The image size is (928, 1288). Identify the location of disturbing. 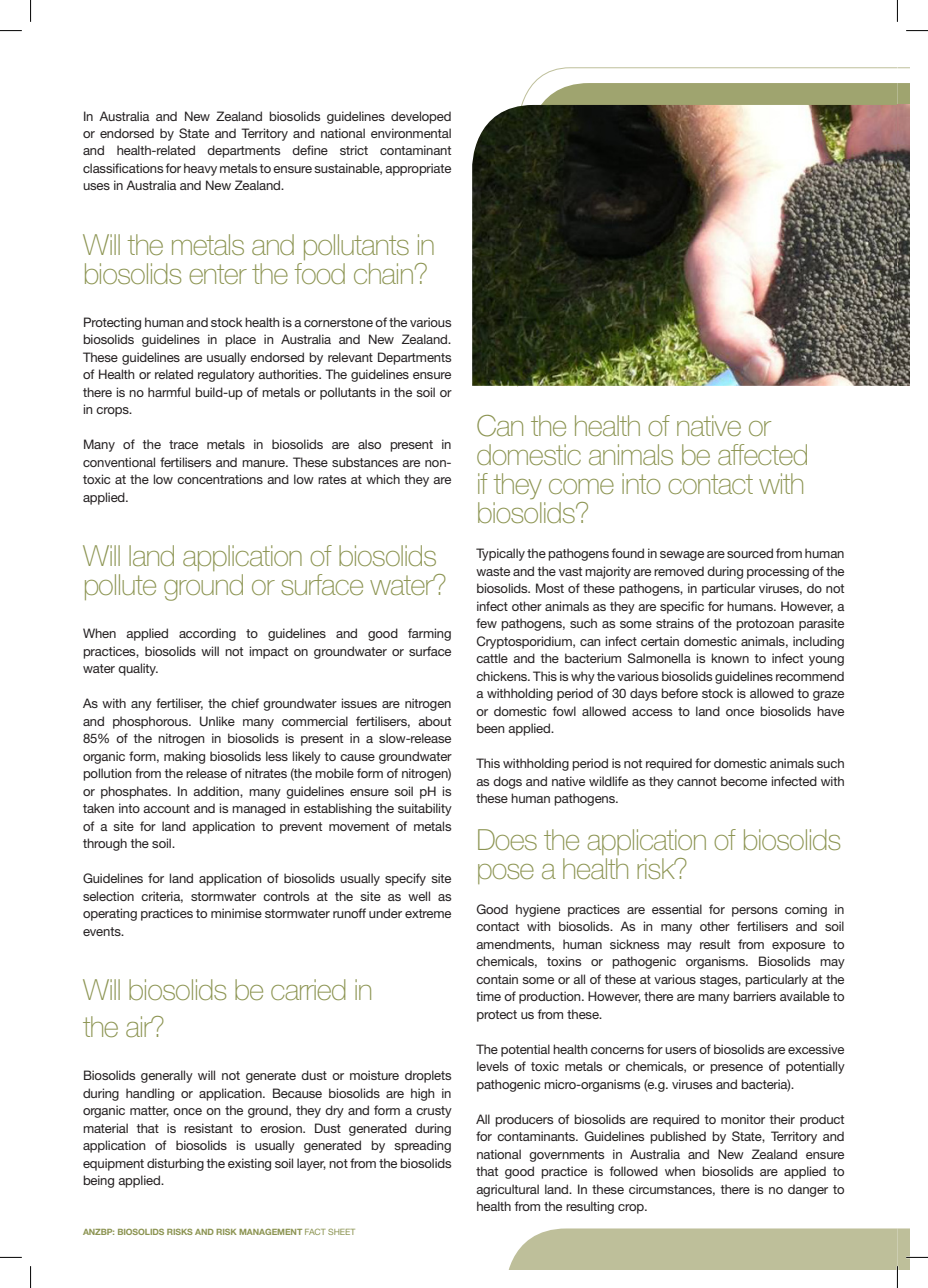
(175, 1164).
